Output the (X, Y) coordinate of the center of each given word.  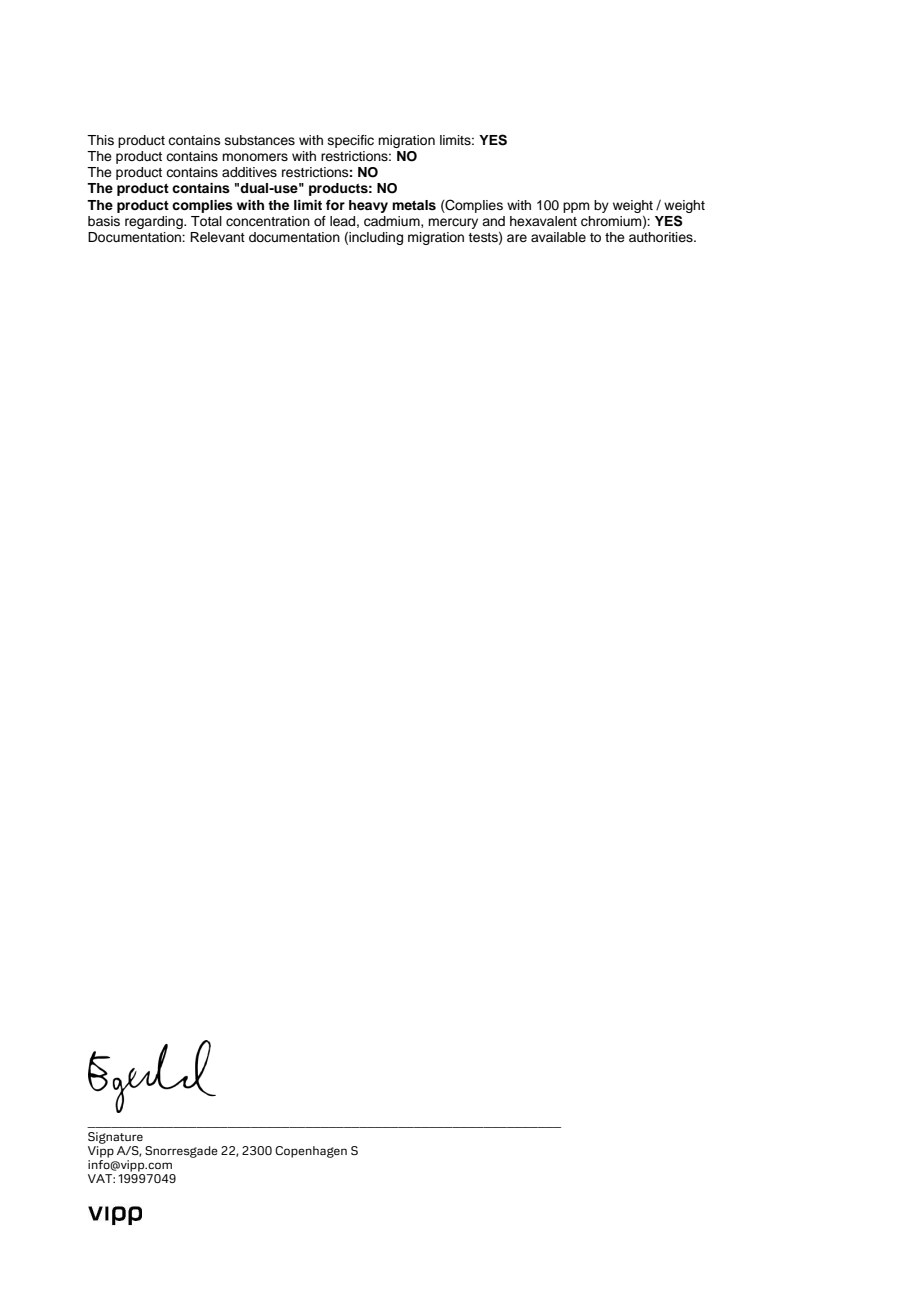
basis (104, 221)
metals (414, 205)
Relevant (217, 237)
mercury (453, 223)
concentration (268, 221)
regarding (155, 222)
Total (206, 221)
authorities (662, 237)
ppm (576, 207)
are (517, 238)
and (493, 221)
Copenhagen (311, 1152)
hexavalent (543, 221)
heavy (368, 206)
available (558, 237)
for (335, 205)
